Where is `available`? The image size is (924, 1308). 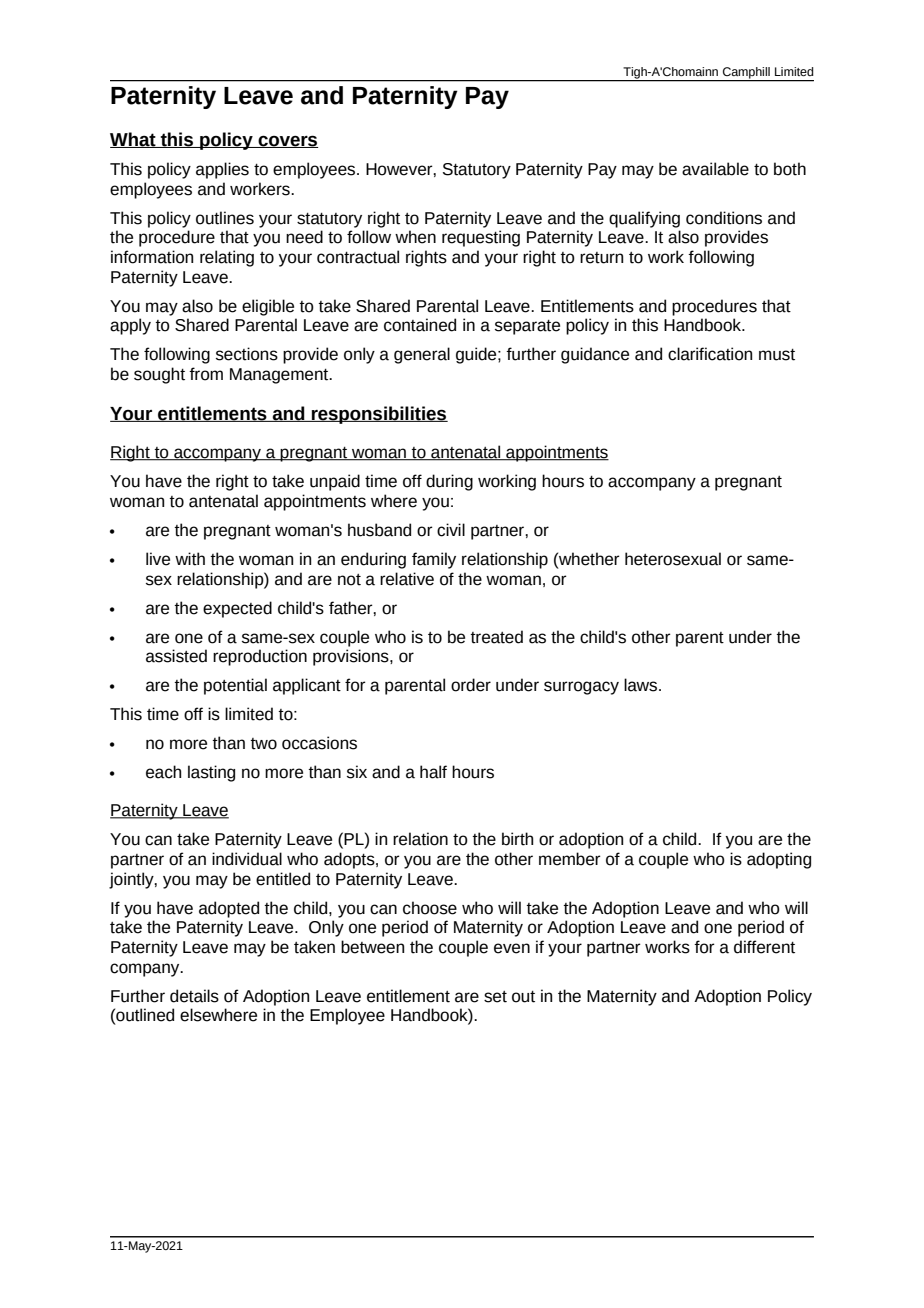 available is located at coordinates (715, 169).
